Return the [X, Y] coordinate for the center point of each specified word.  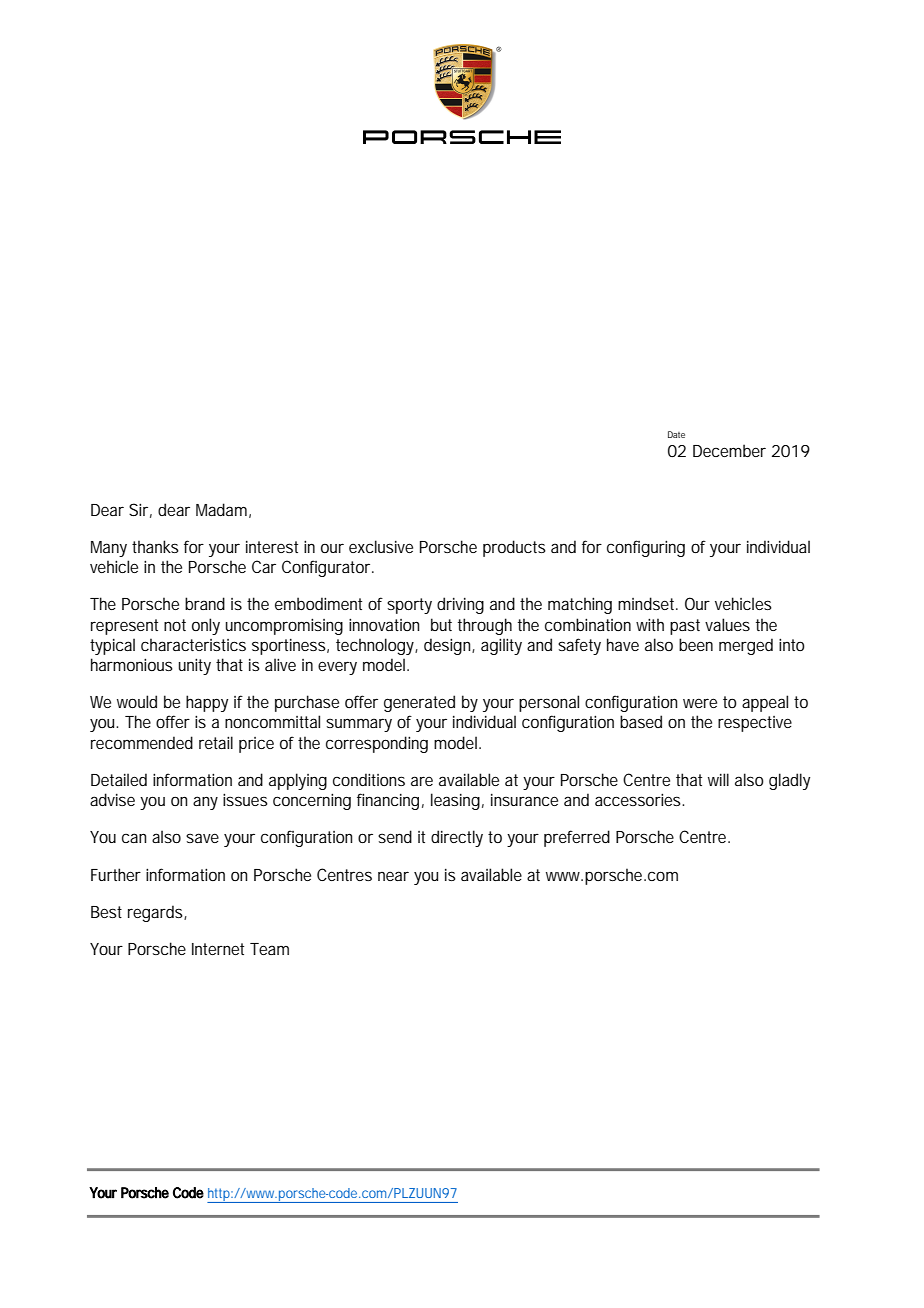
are [422, 781]
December [729, 450]
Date [676, 434]
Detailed [119, 779]
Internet [218, 949]
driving [460, 605]
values [727, 624]
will [718, 779]
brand [205, 603]
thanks [155, 546]
